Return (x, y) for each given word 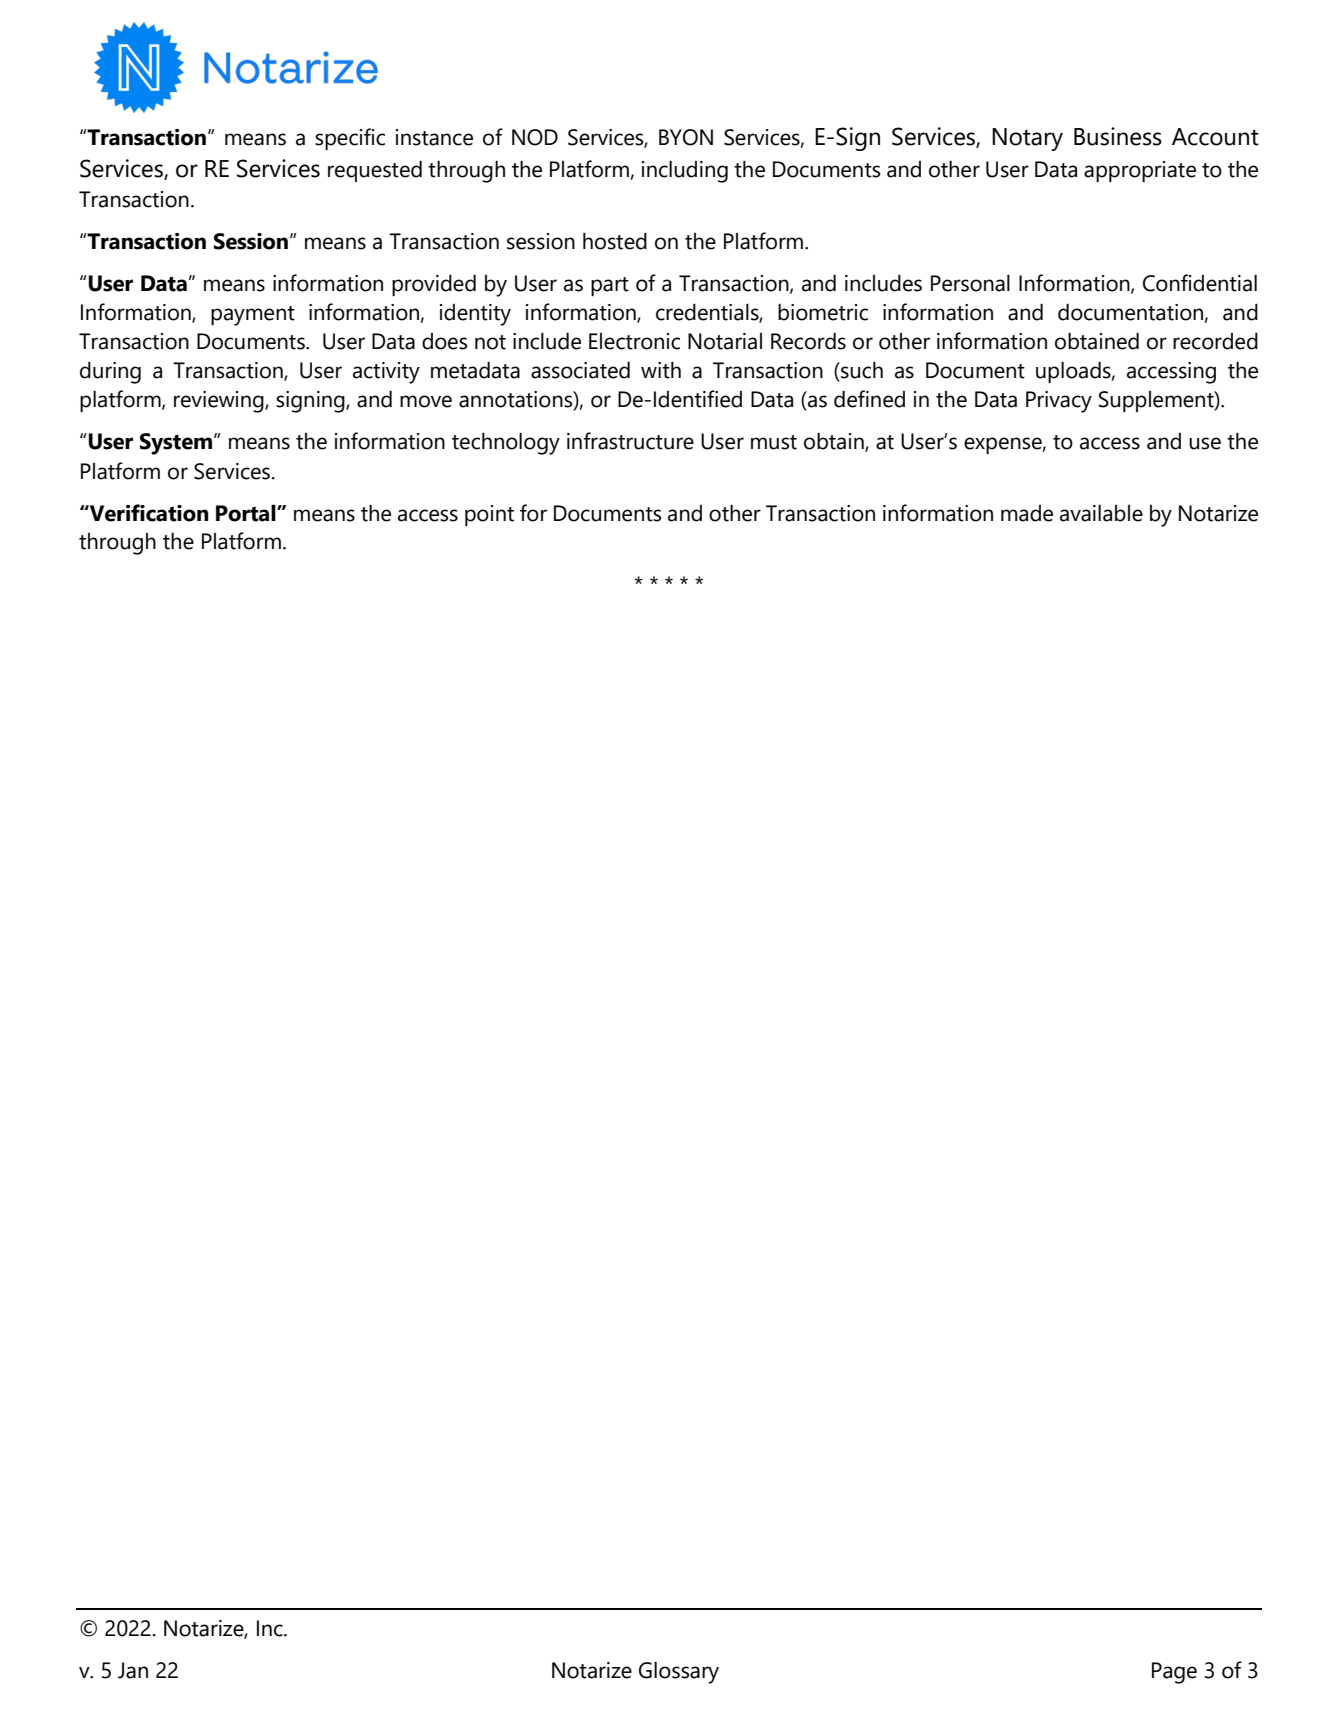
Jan (133, 1670)
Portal (247, 513)
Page (1174, 1673)
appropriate (1140, 171)
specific (350, 139)
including (685, 172)
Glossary (679, 1673)
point (489, 515)
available (1101, 513)
